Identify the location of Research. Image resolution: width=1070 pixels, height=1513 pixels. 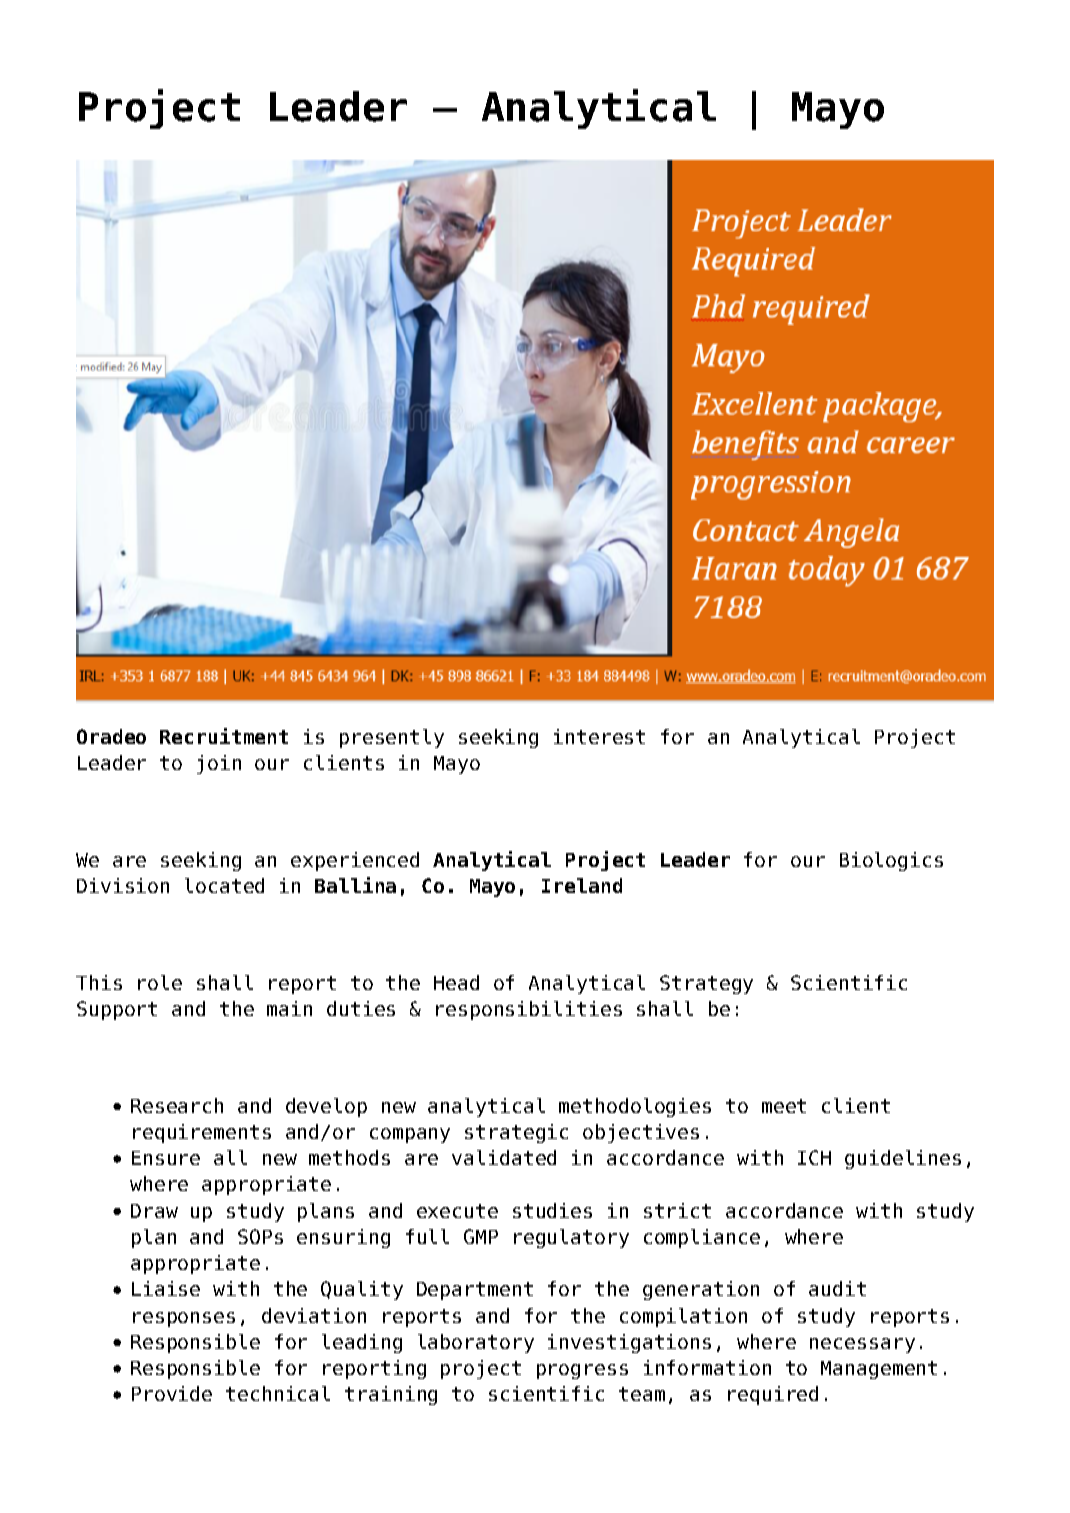
(177, 1105).
